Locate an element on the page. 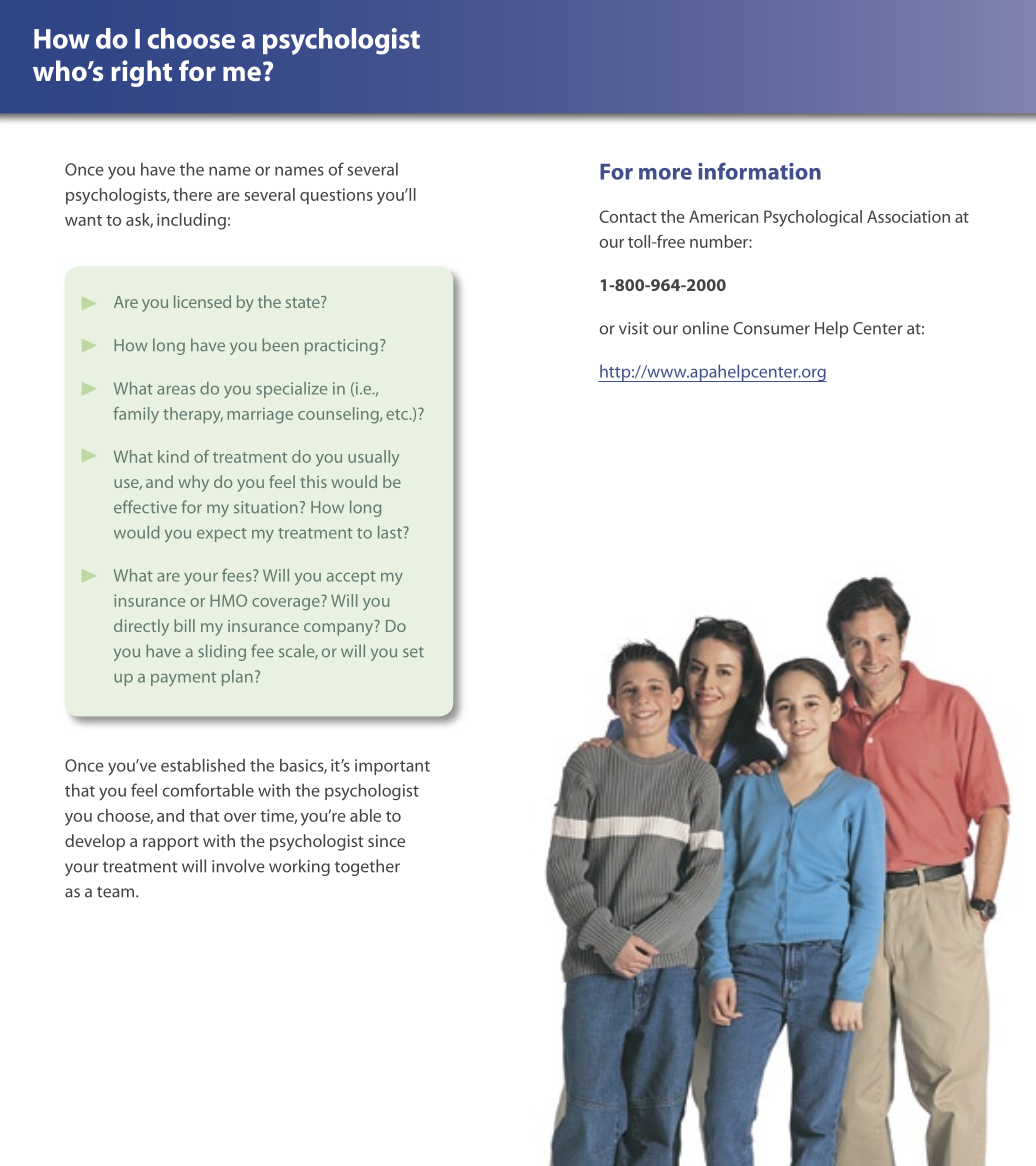  rapport is located at coordinates (171, 843).
